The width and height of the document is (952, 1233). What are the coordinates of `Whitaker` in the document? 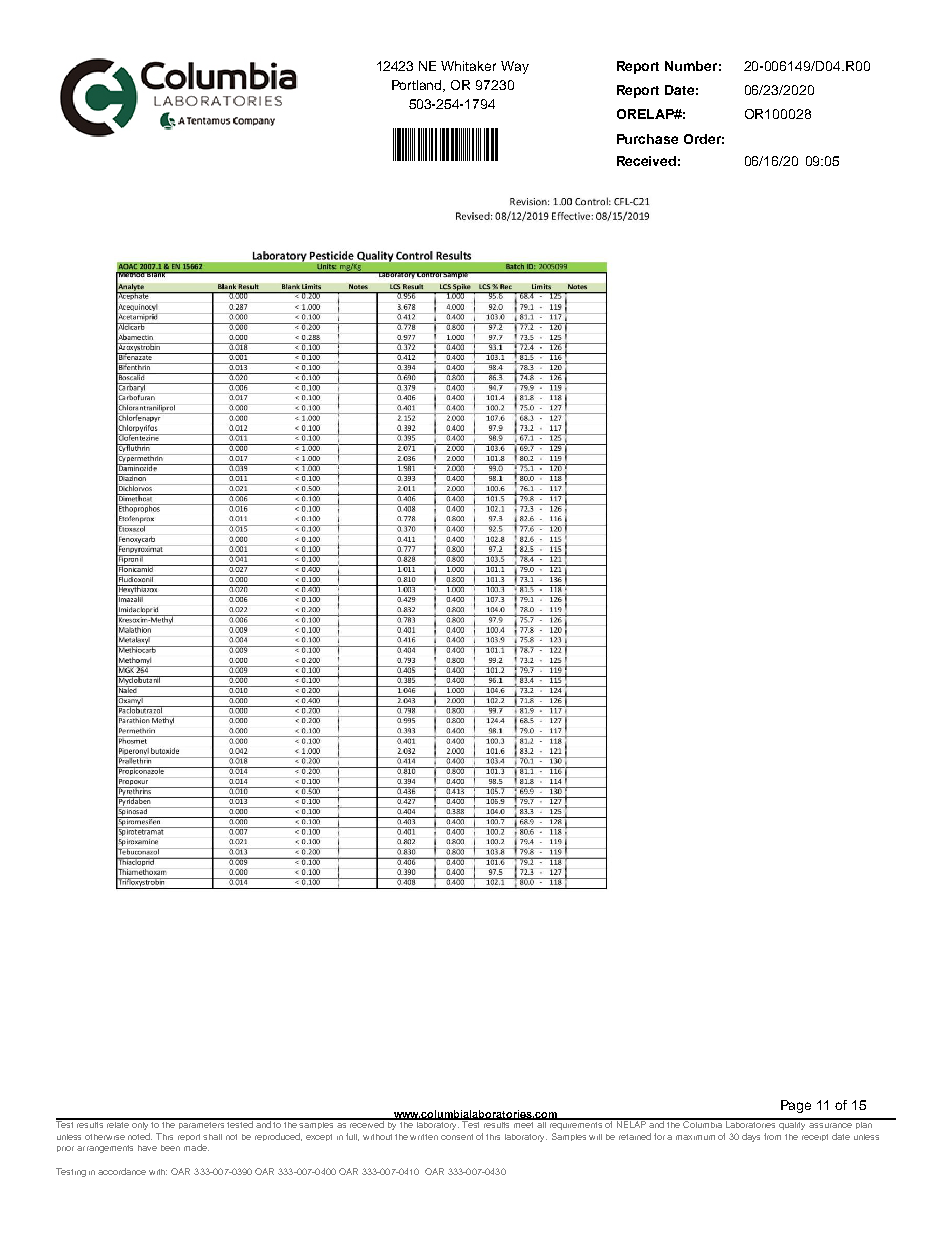 It's located at (468, 66).
